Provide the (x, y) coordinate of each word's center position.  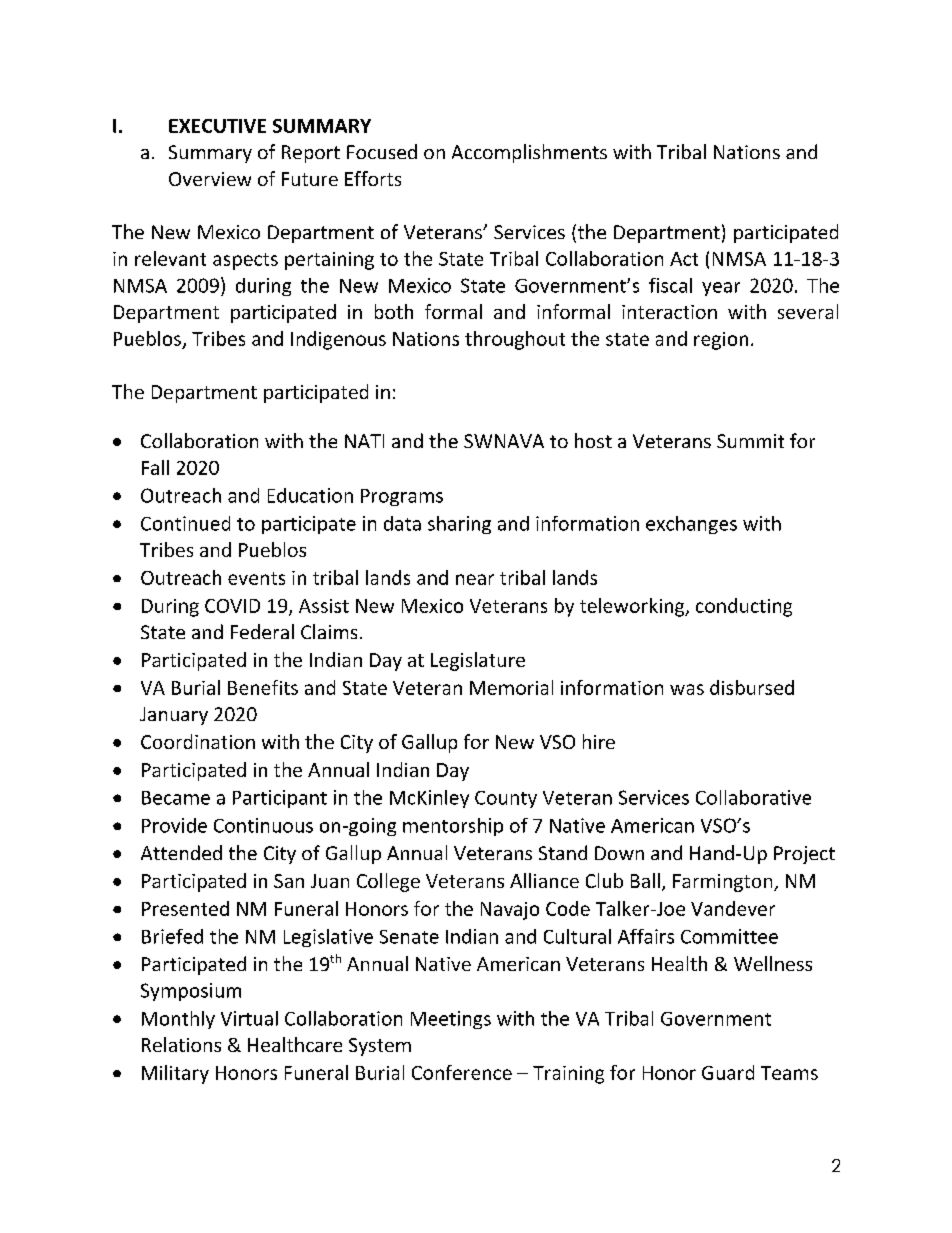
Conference (462, 1072)
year (721, 289)
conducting (744, 607)
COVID (232, 606)
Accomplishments (529, 153)
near (475, 579)
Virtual (249, 1018)
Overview (210, 179)
